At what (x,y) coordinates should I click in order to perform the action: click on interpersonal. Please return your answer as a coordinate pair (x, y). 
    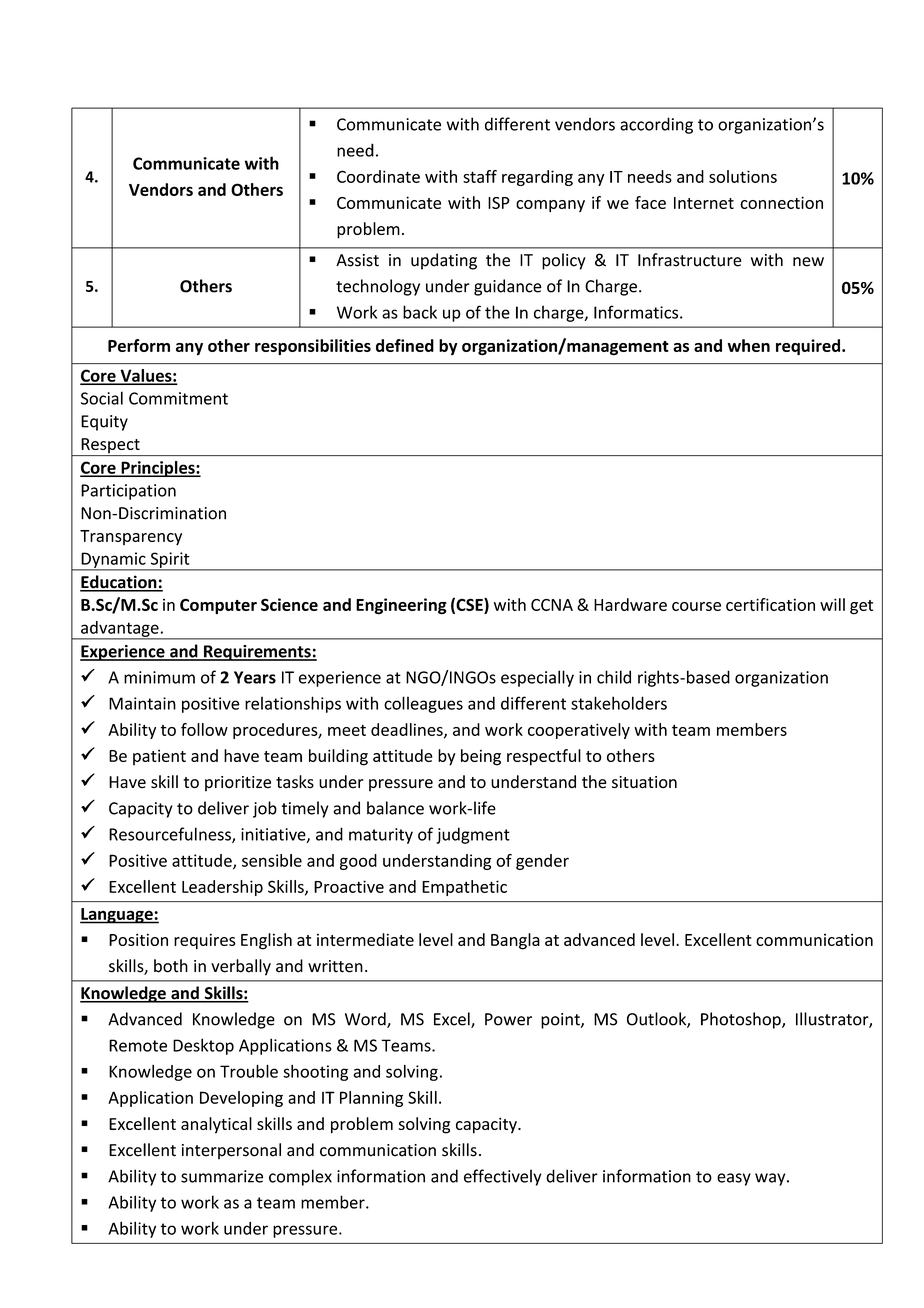
    Looking at the image, I should click on (231, 1151).
